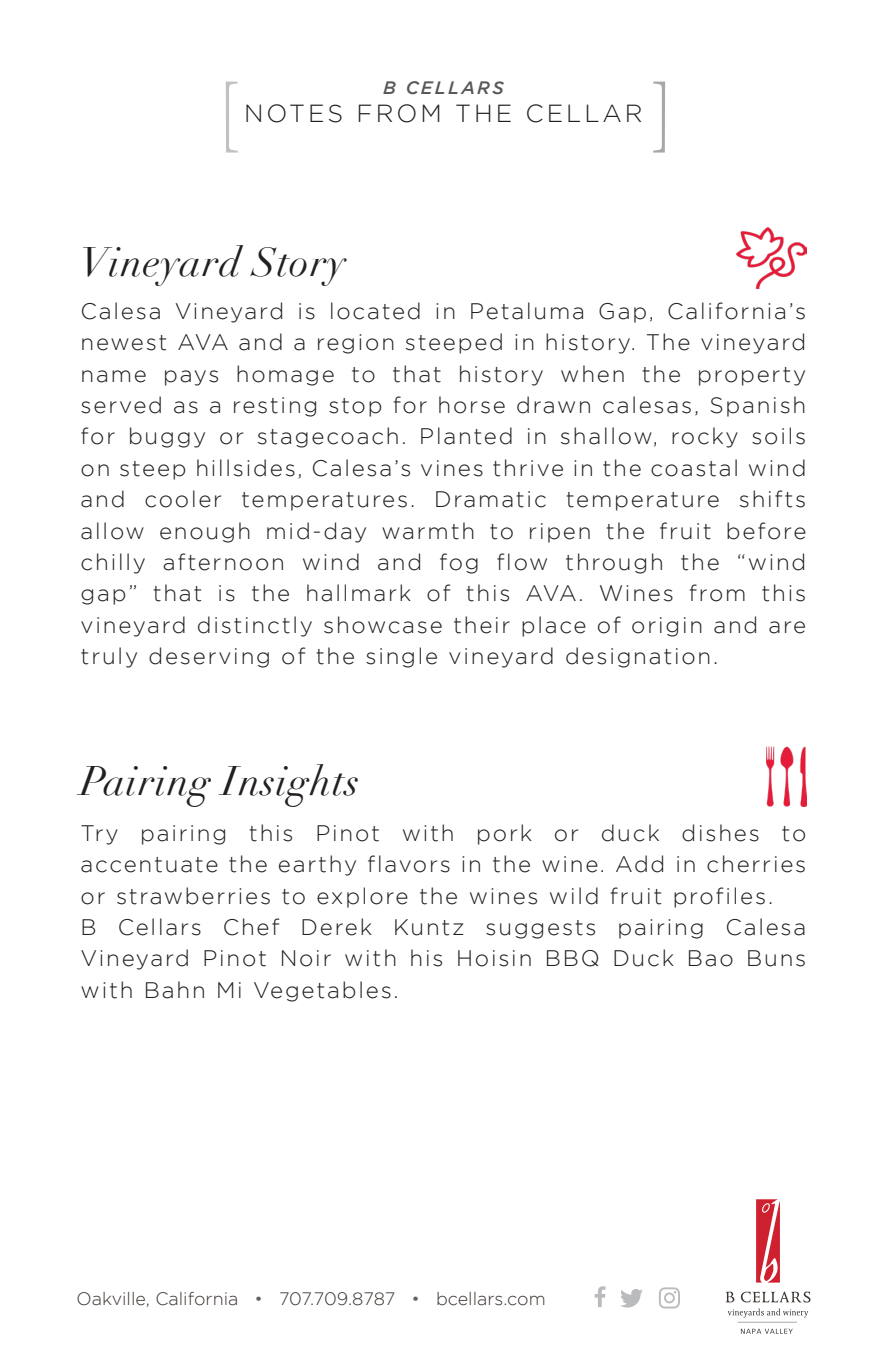 This document has width=887, height=1372. I want to click on pork, so click(505, 834).
